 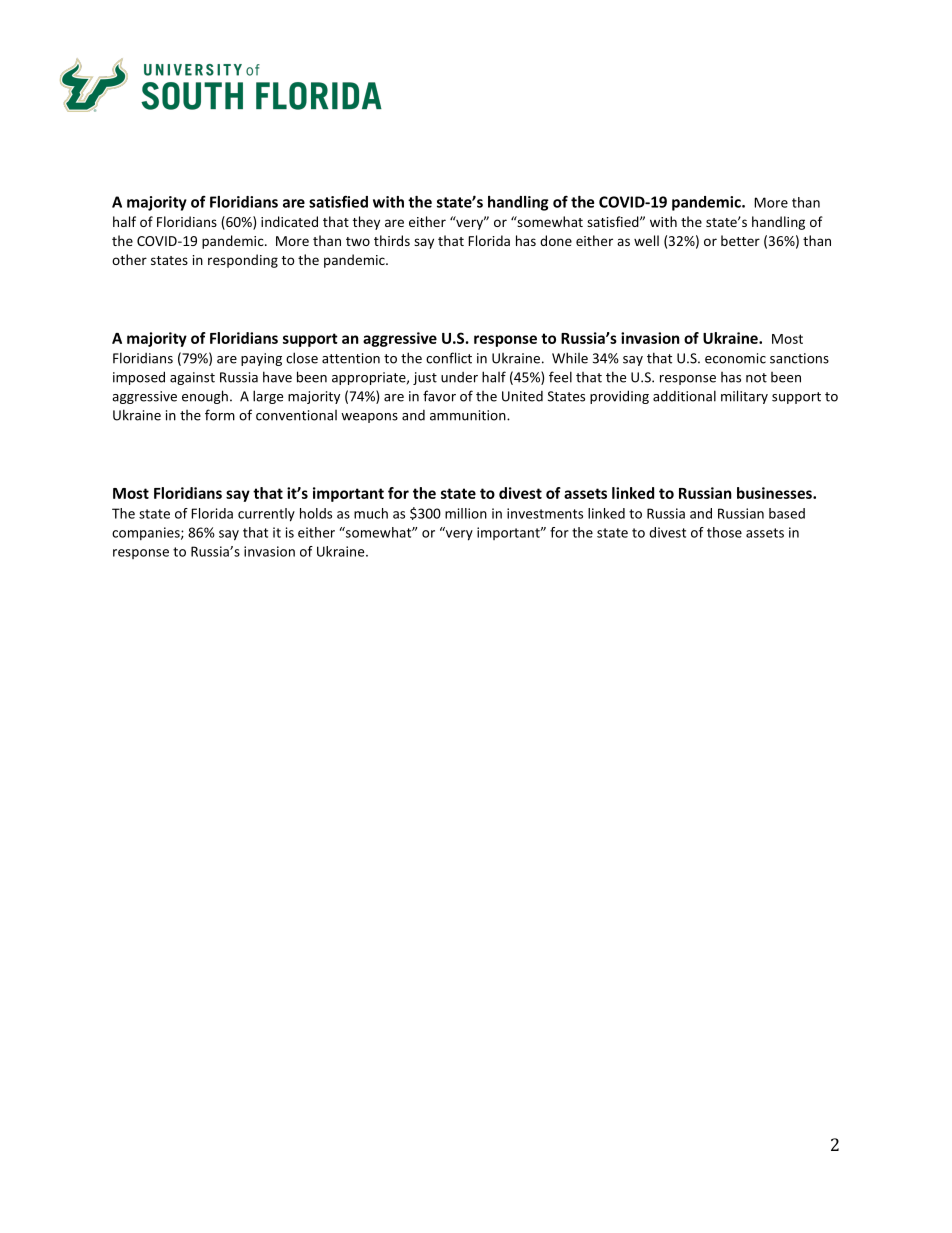 I want to click on thirds, so click(x=392, y=240).
